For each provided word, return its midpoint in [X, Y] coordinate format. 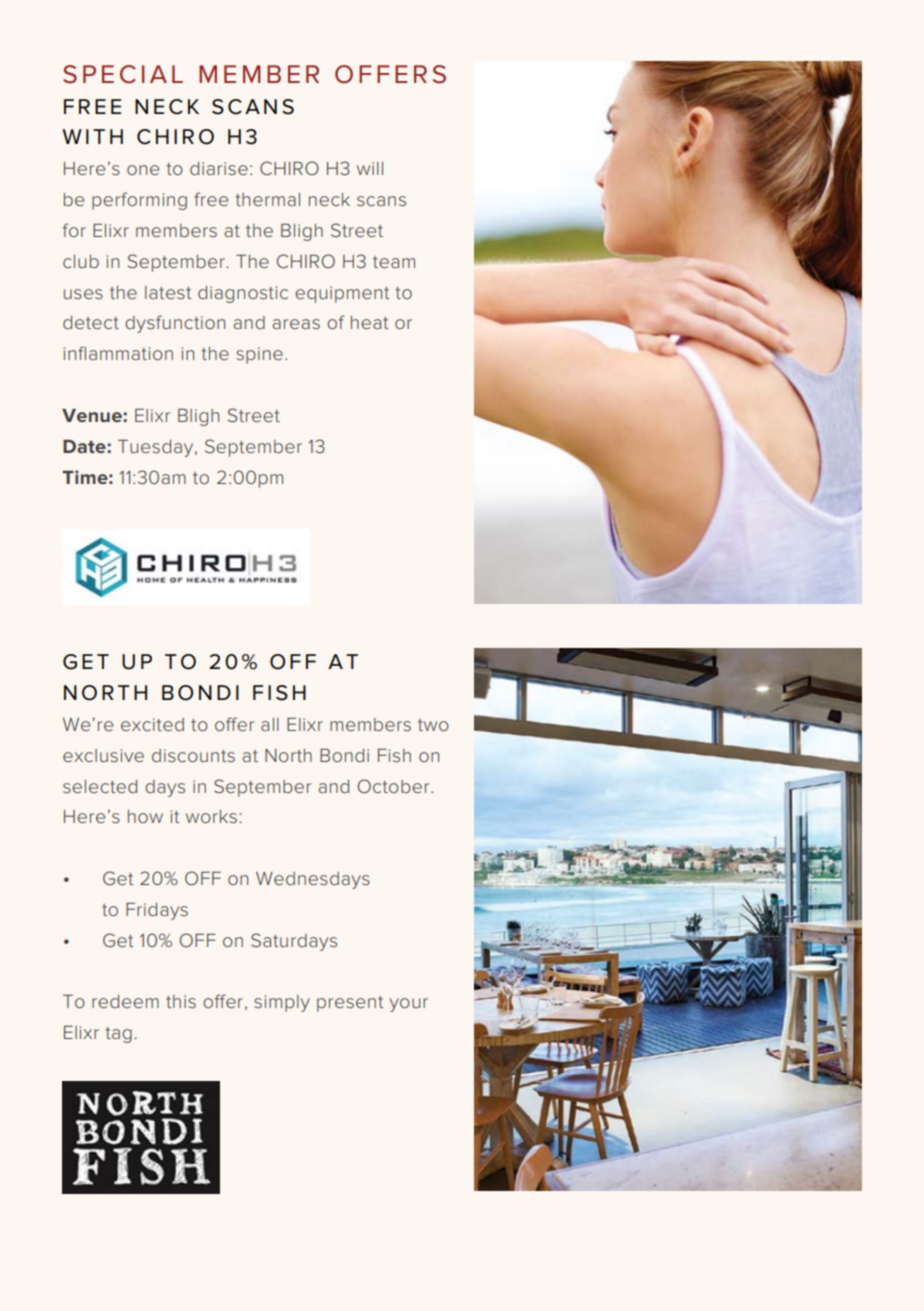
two [433, 725]
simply [282, 1003]
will [370, 168]
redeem [125, 1001]
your [409, 1005]
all [270, 724]
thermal [267, 199]
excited [152, 724]
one [143, 170]
